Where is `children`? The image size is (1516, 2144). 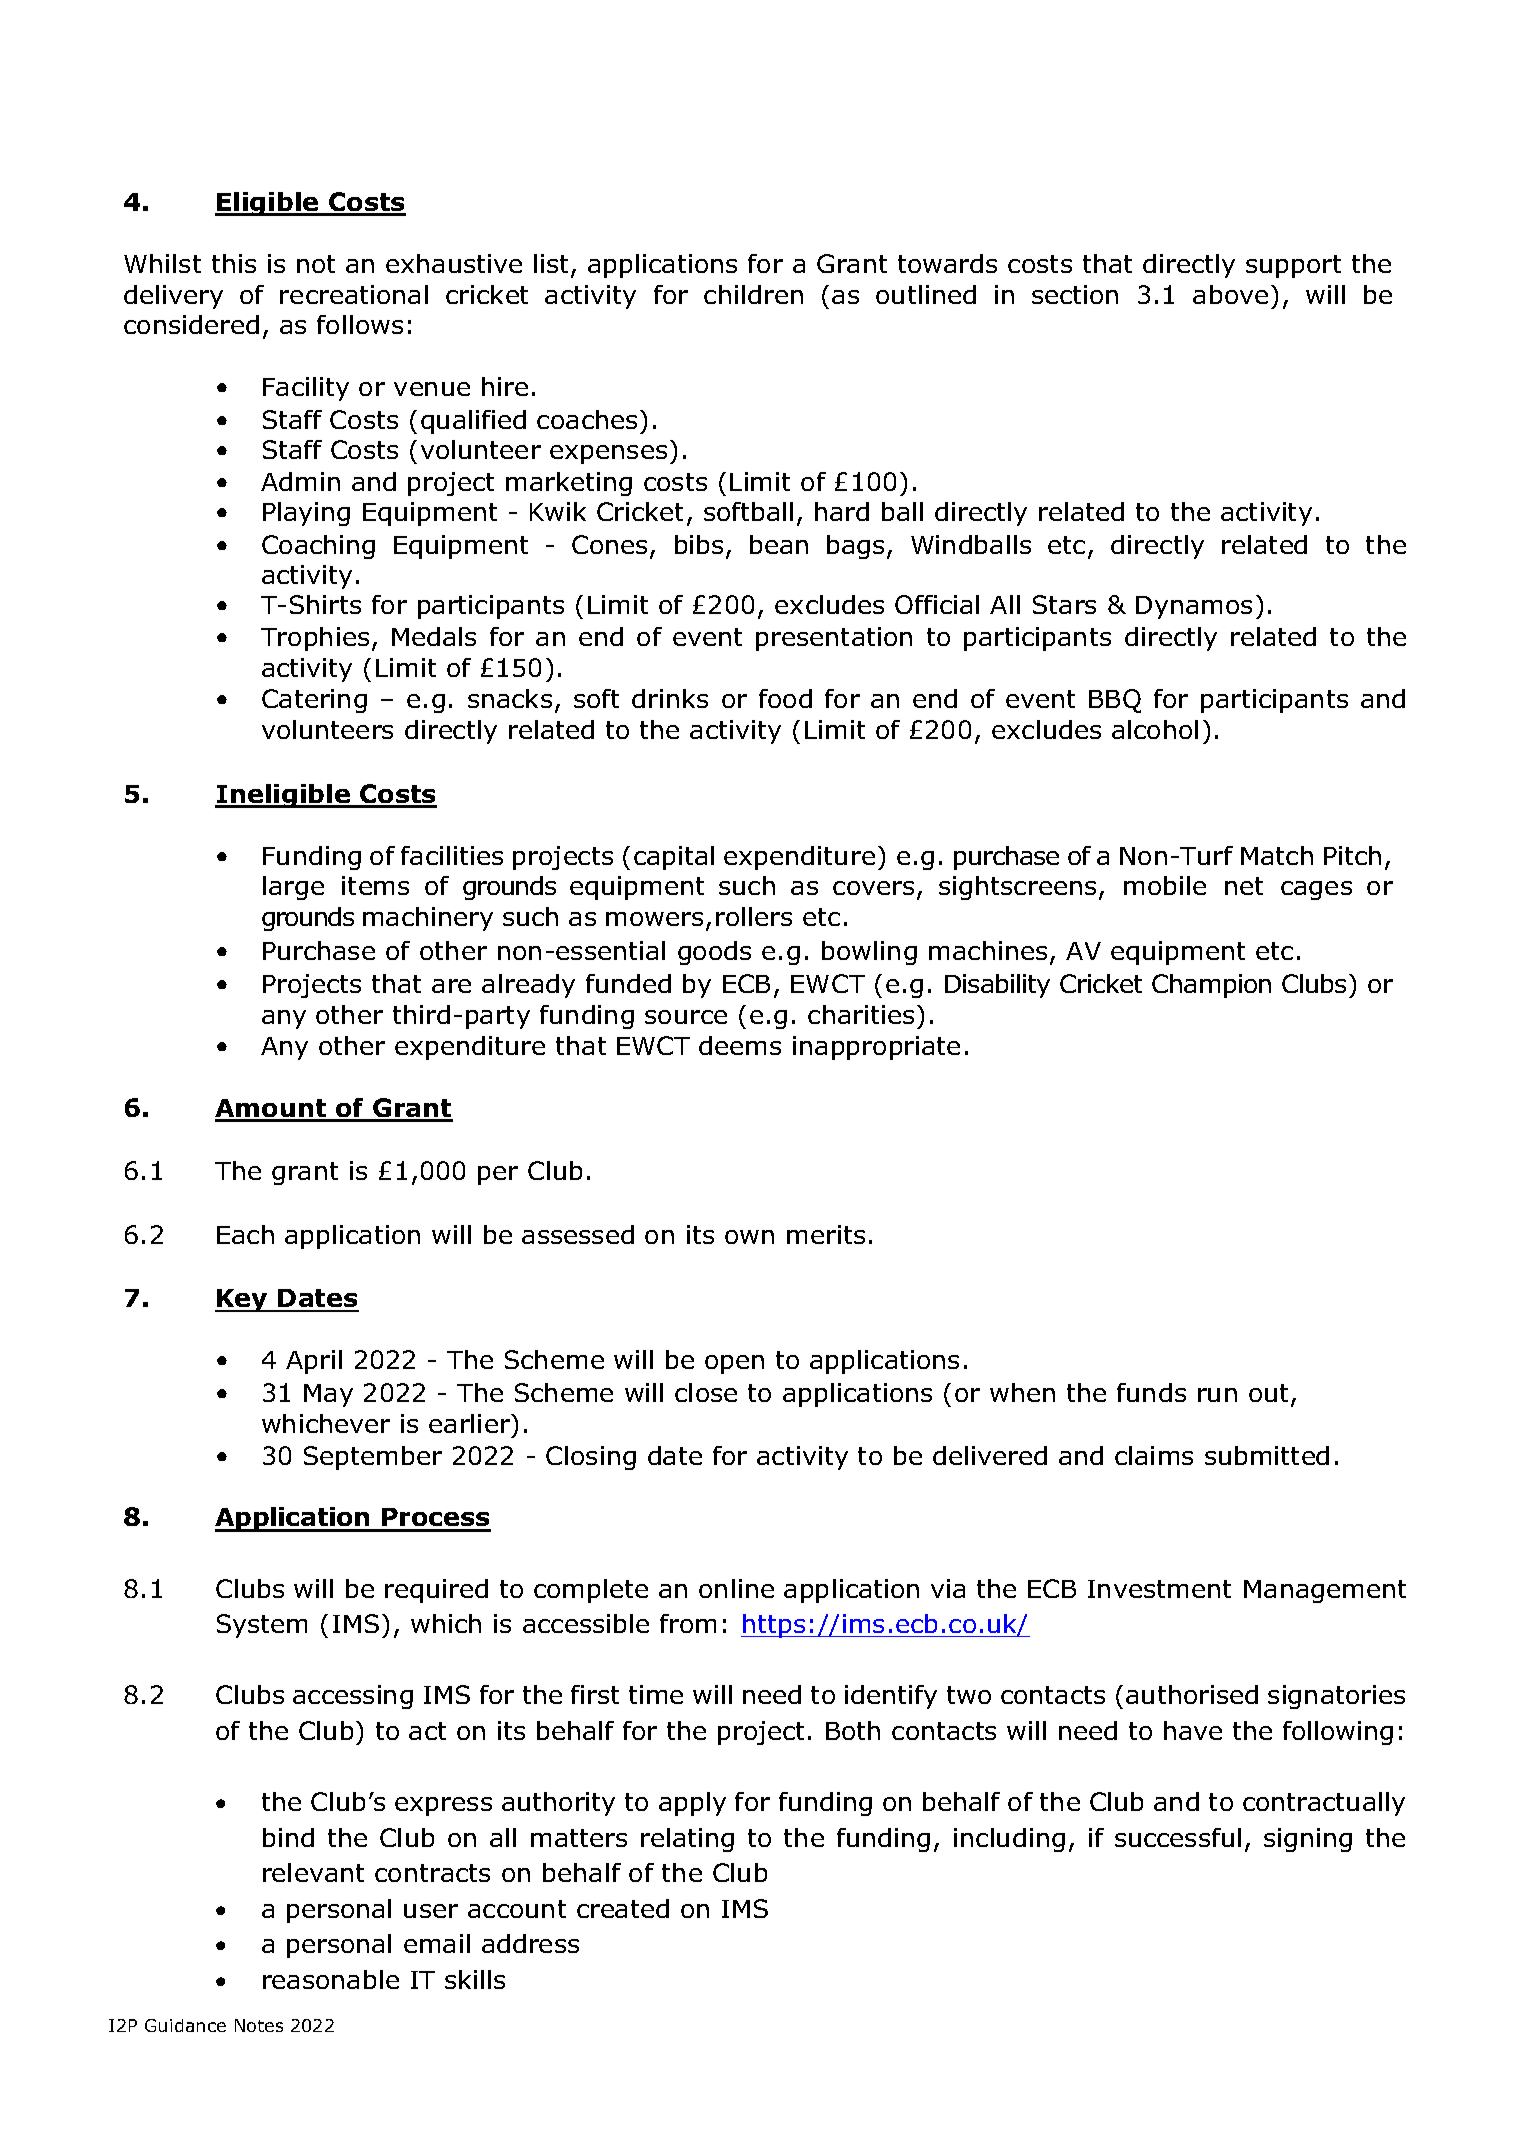 children is located at coordinates (753, 294).
